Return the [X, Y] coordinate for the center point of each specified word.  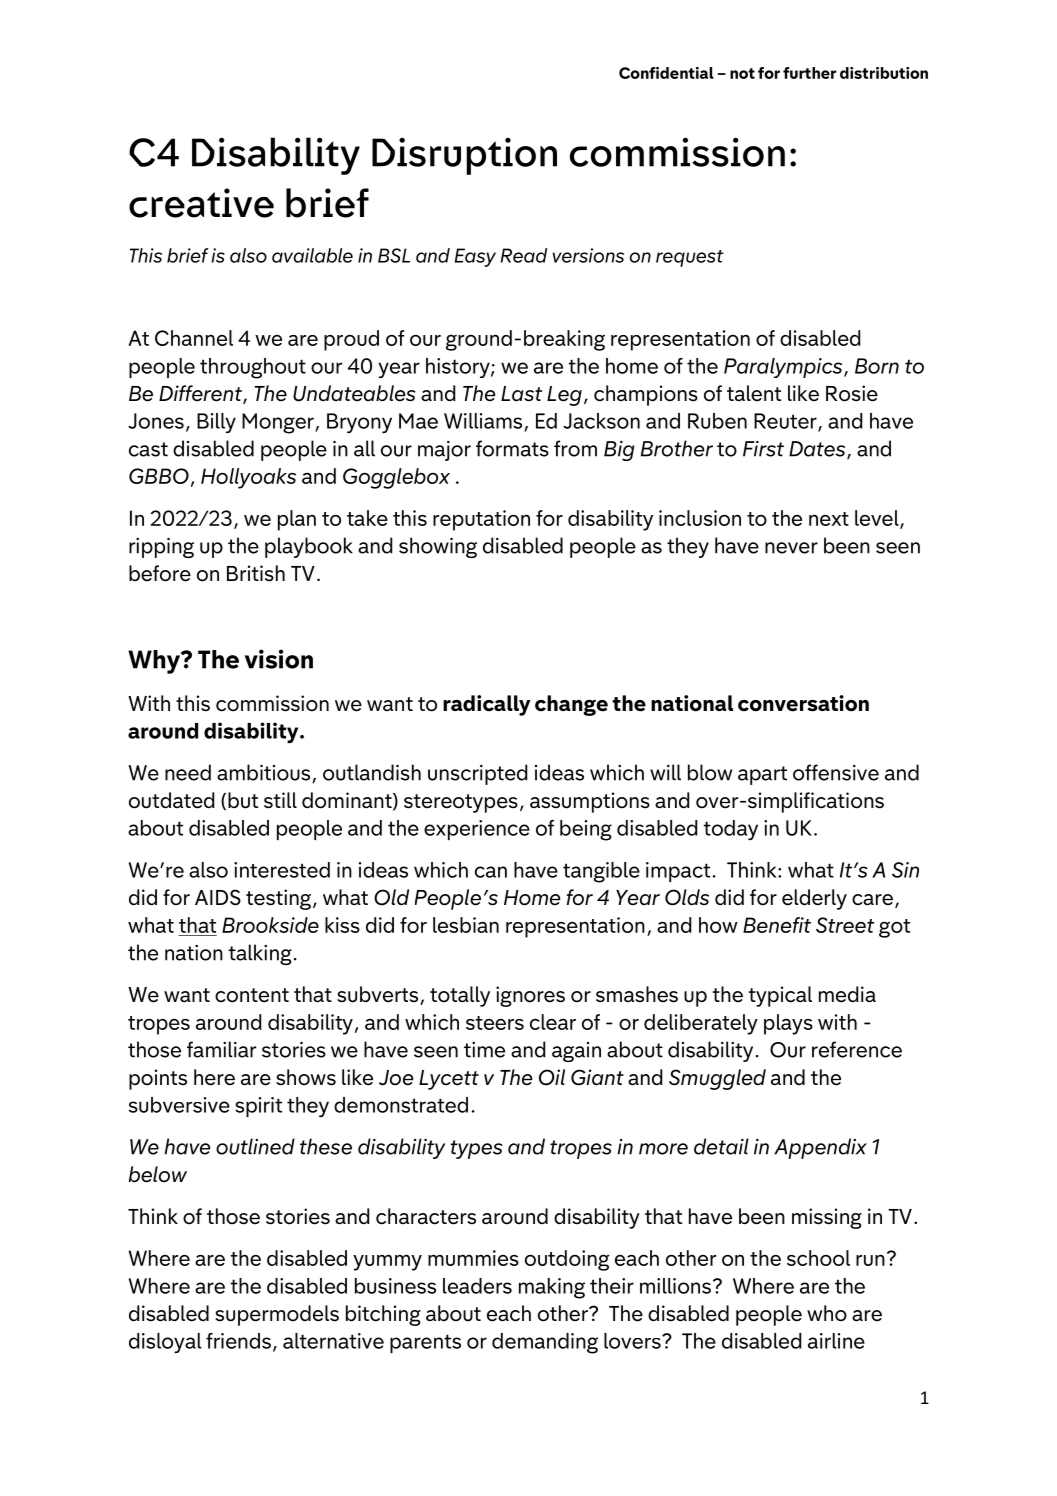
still [280, 800]
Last [521, 394]
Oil [552, 1077]
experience [477, 830]
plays [788, 1024]
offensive [836, 772]
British [256, 573]
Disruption [464, 156]
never [791, 548]
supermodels [277, 1315]
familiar [221, 1049]
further [809, 73]
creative [201, 203]
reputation [481, 520]
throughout [253, 368]
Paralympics [784, 368]
